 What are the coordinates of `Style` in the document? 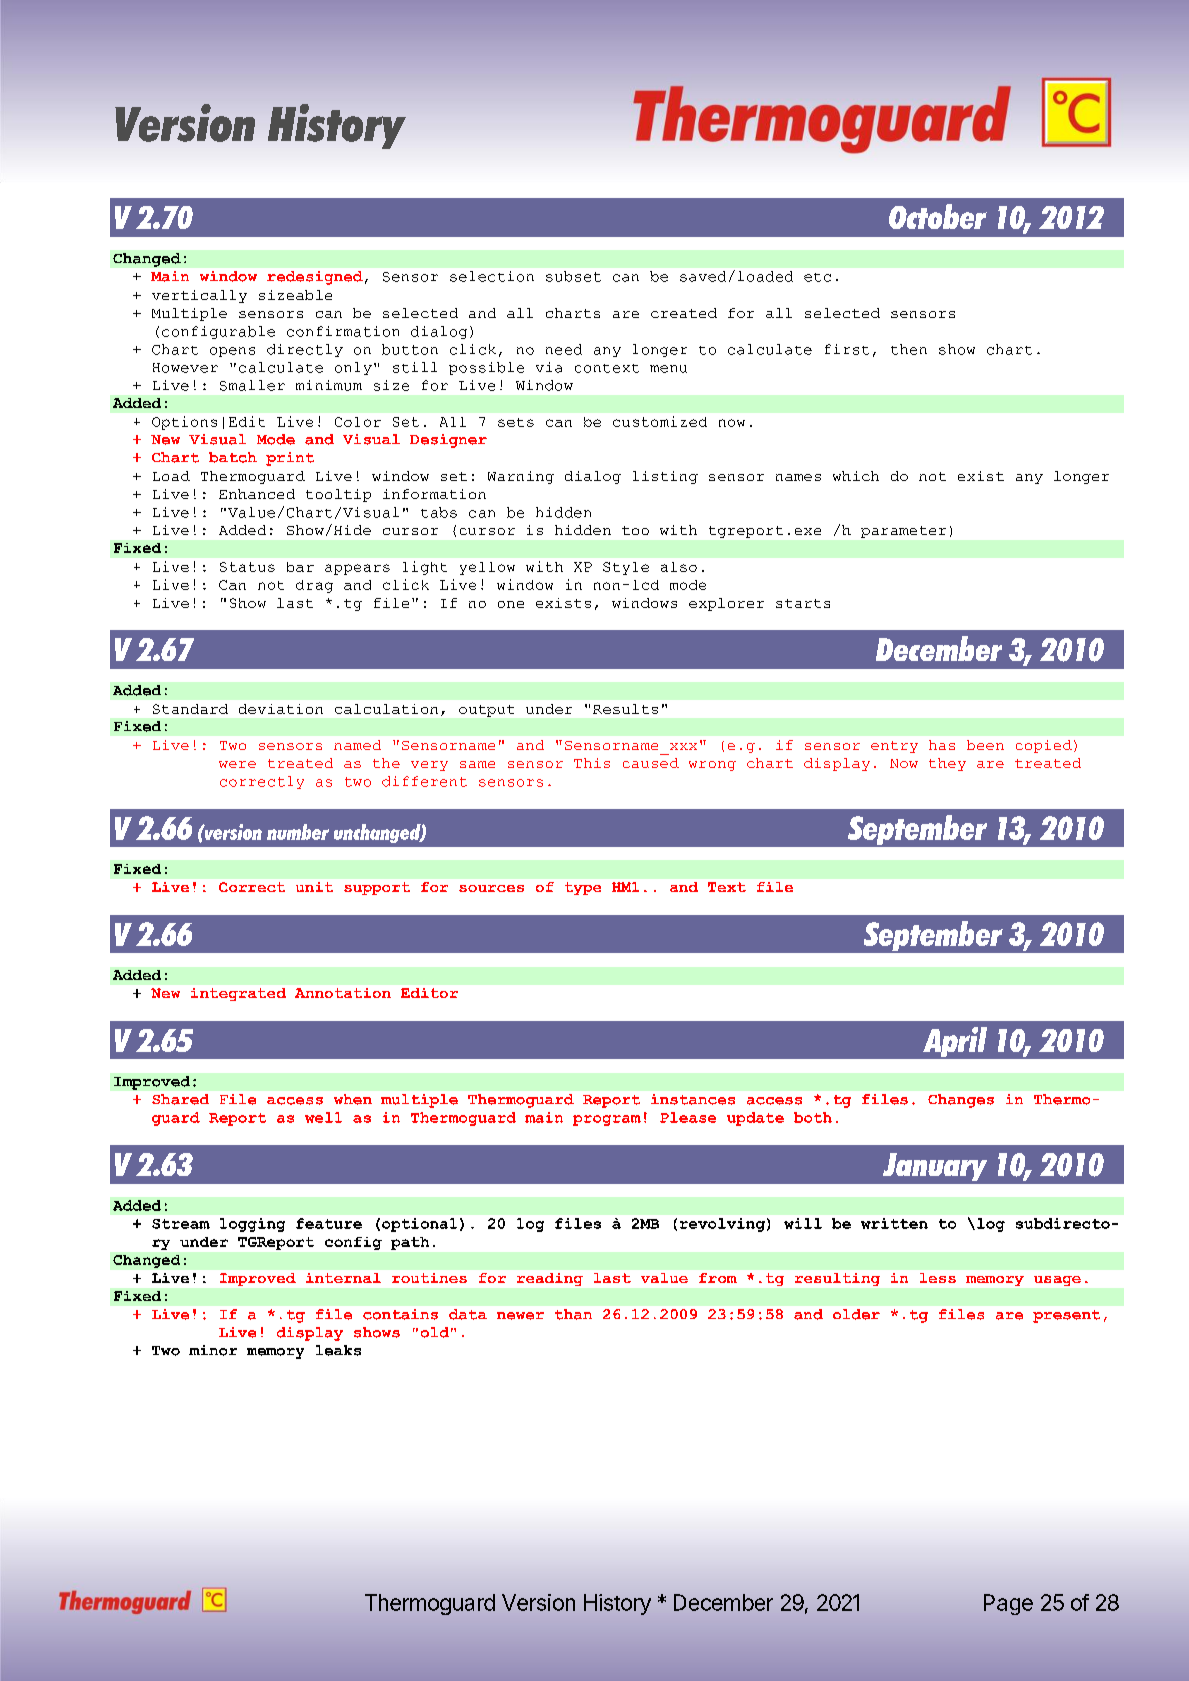 It's located at (626, 568).
